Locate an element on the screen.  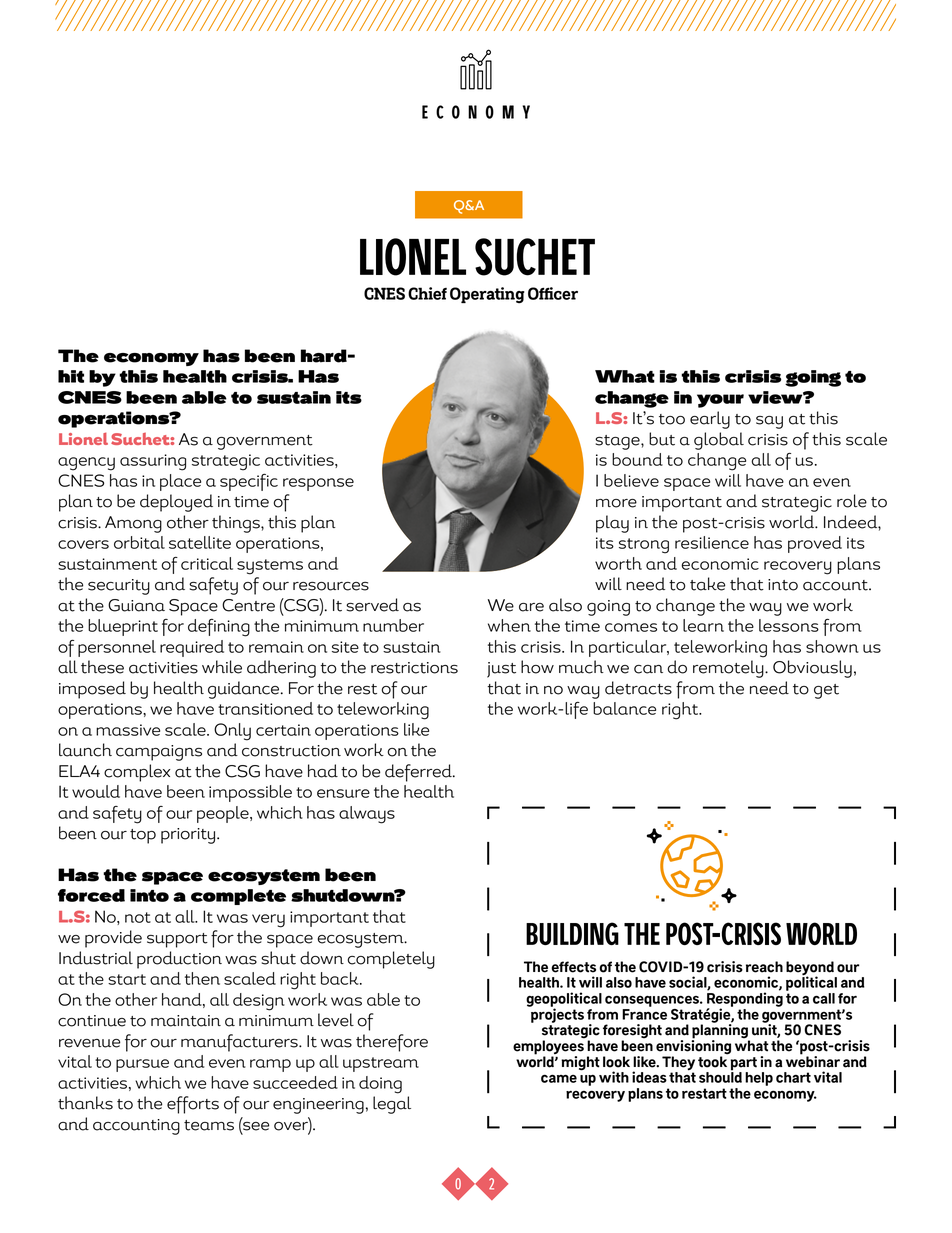
legal is located at coordinates (392, 1105).
